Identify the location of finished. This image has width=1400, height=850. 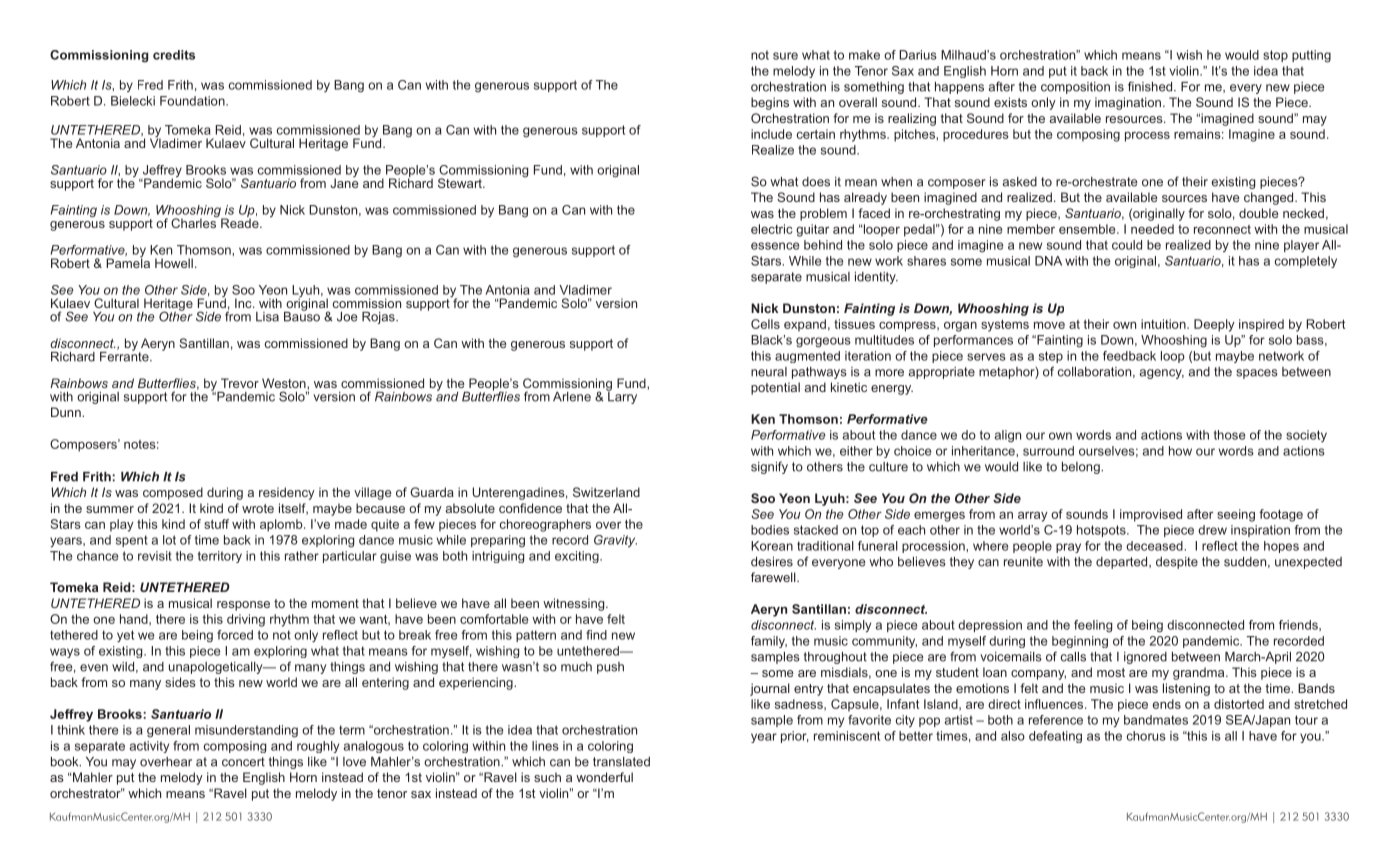
(1151, 86).
